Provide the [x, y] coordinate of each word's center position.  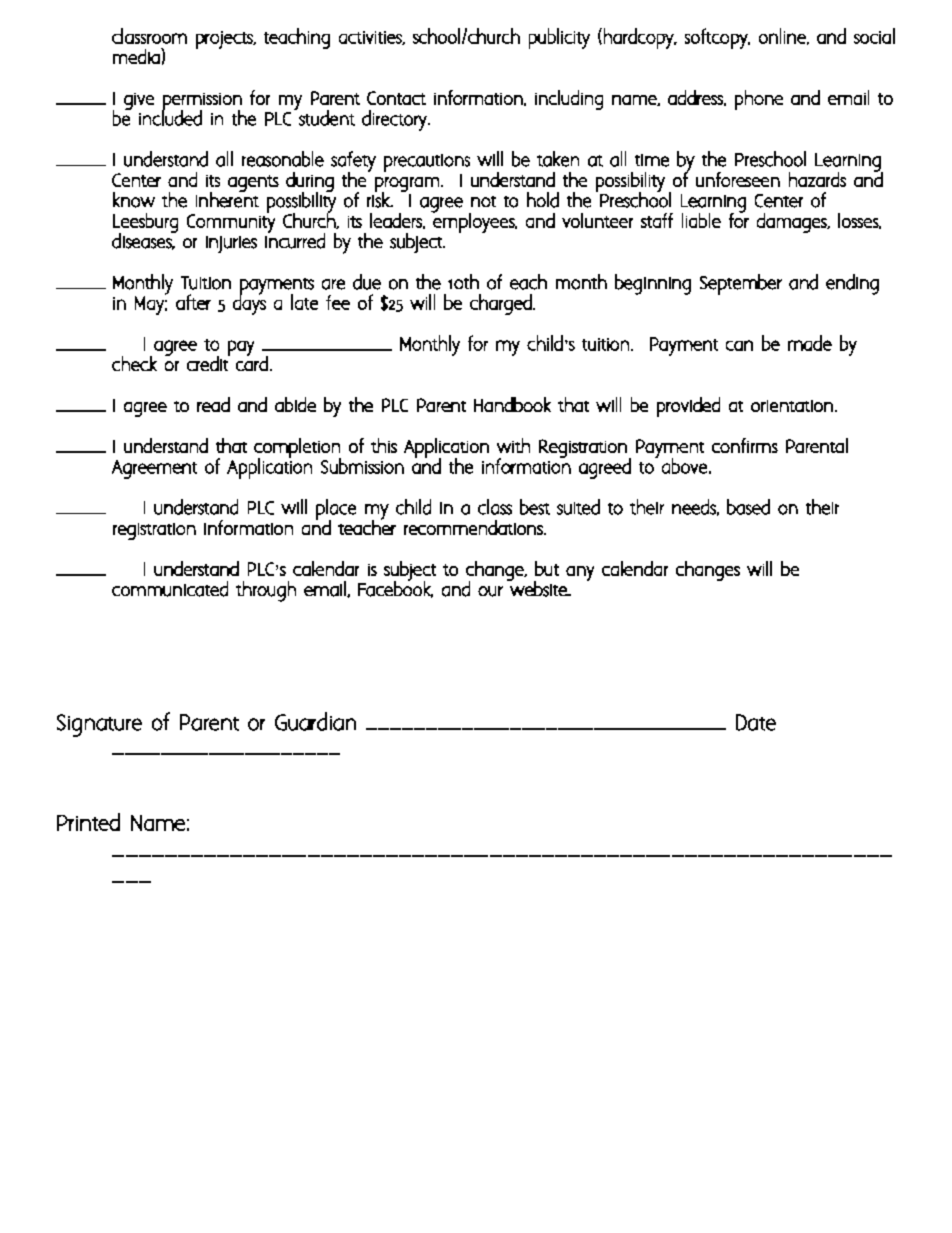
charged [502, 304]
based [748, 507]
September [741, 284]
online [783, 36]
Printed [88, 822]
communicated [170, 589]
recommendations [474, 527]
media [137, 56]
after [193, 302]
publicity [559, 38]
